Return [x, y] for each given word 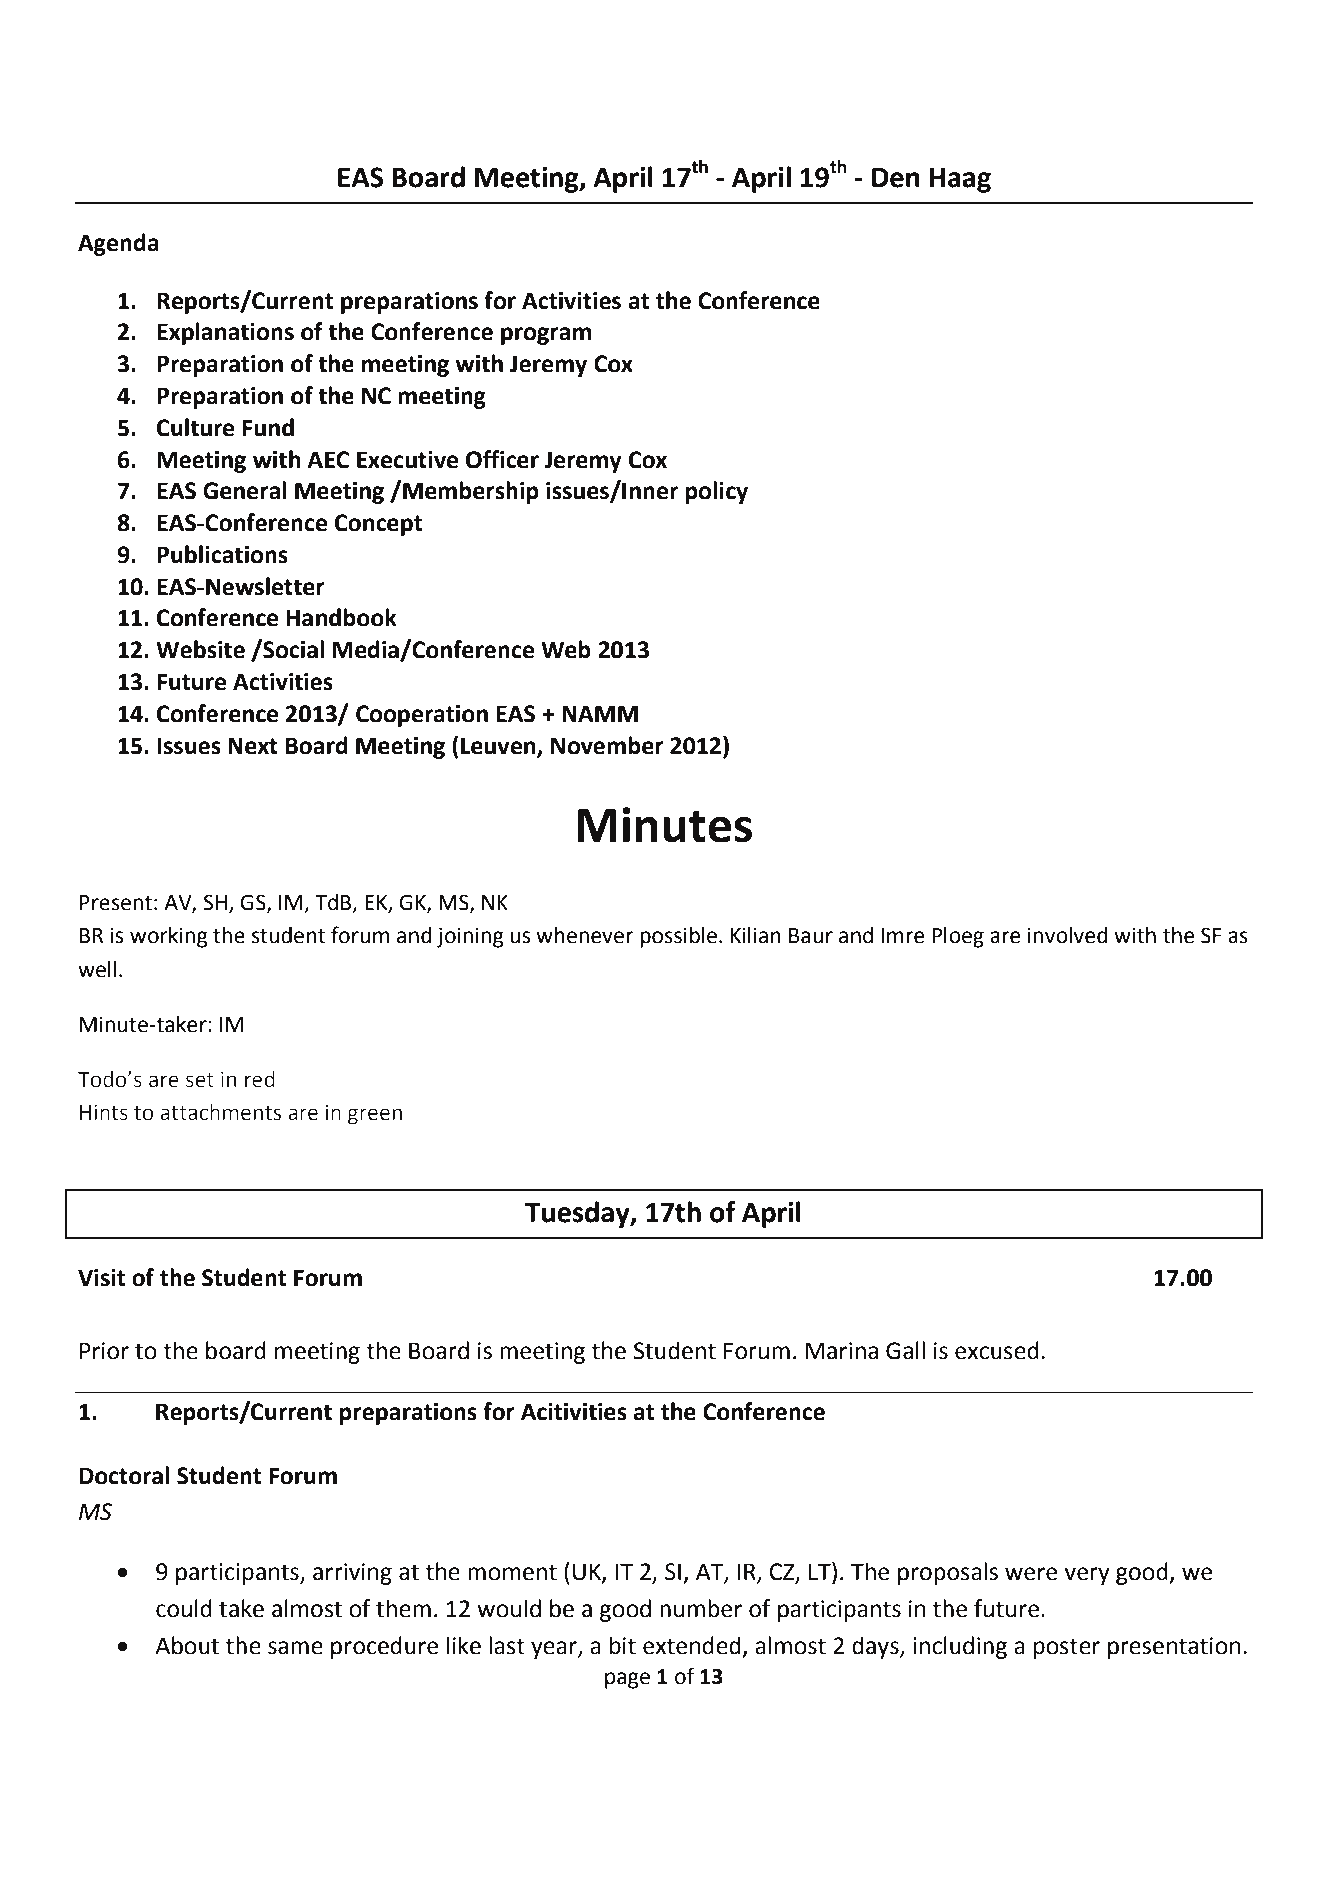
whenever [584, 935]
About [187, 1645]
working [169, 937]
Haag [960, 180]
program [546, 336]
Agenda [118, 244]
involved [1067, 935]
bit [623, 1645]
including [960, 1647]
